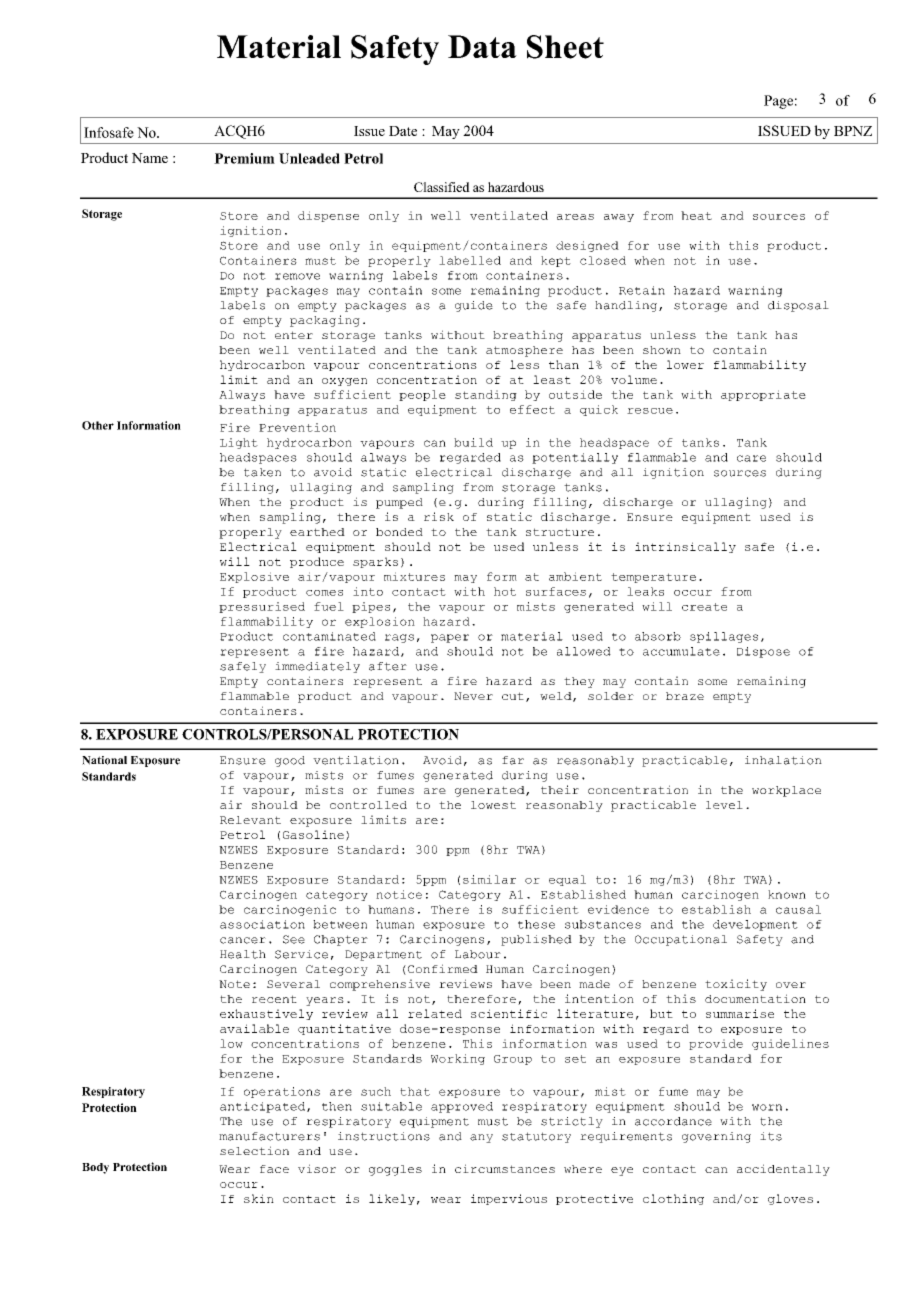  I want to click on Data, so click(482, 46).
